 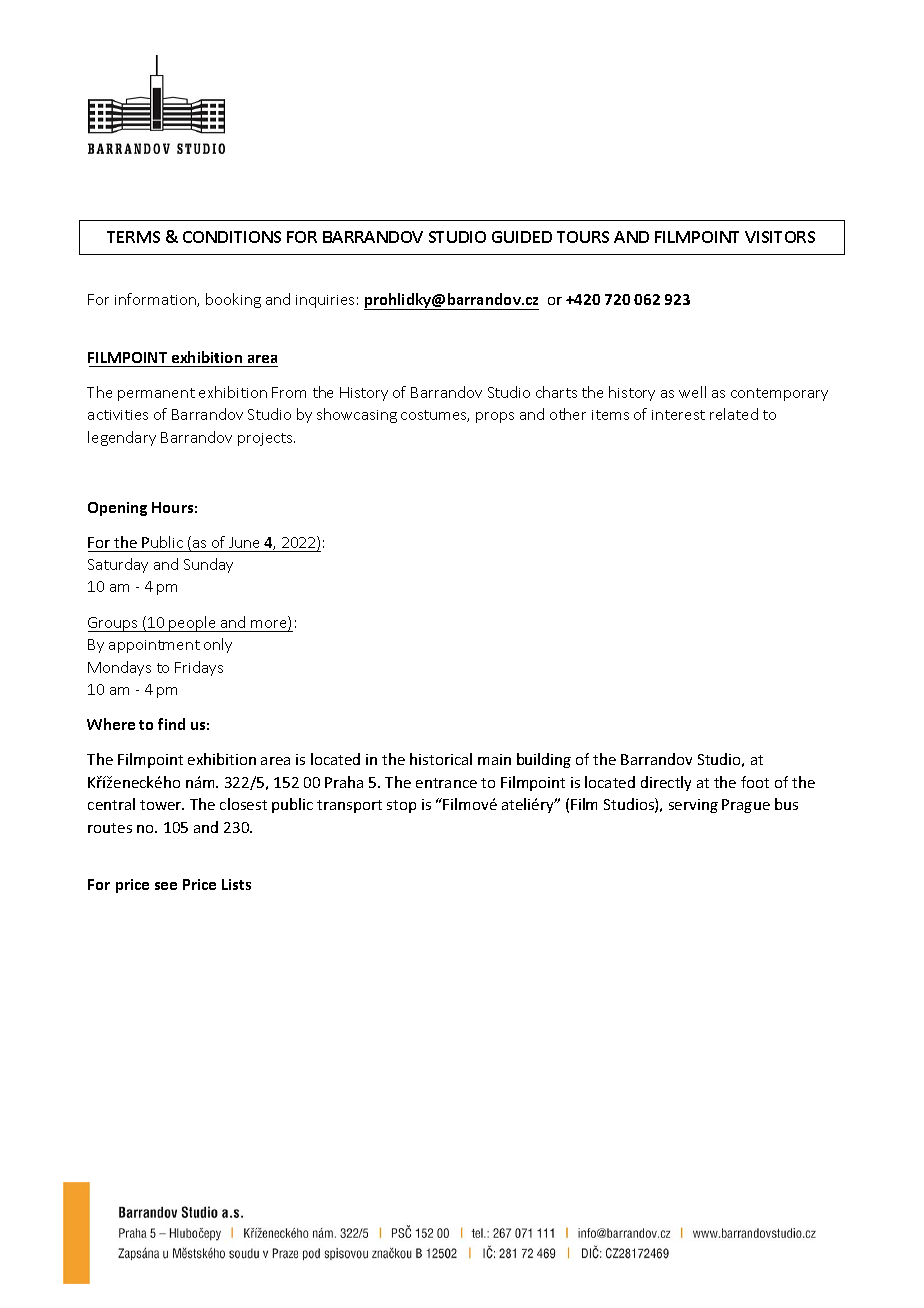 I want to click on interest, so click(x=678, y=415).
